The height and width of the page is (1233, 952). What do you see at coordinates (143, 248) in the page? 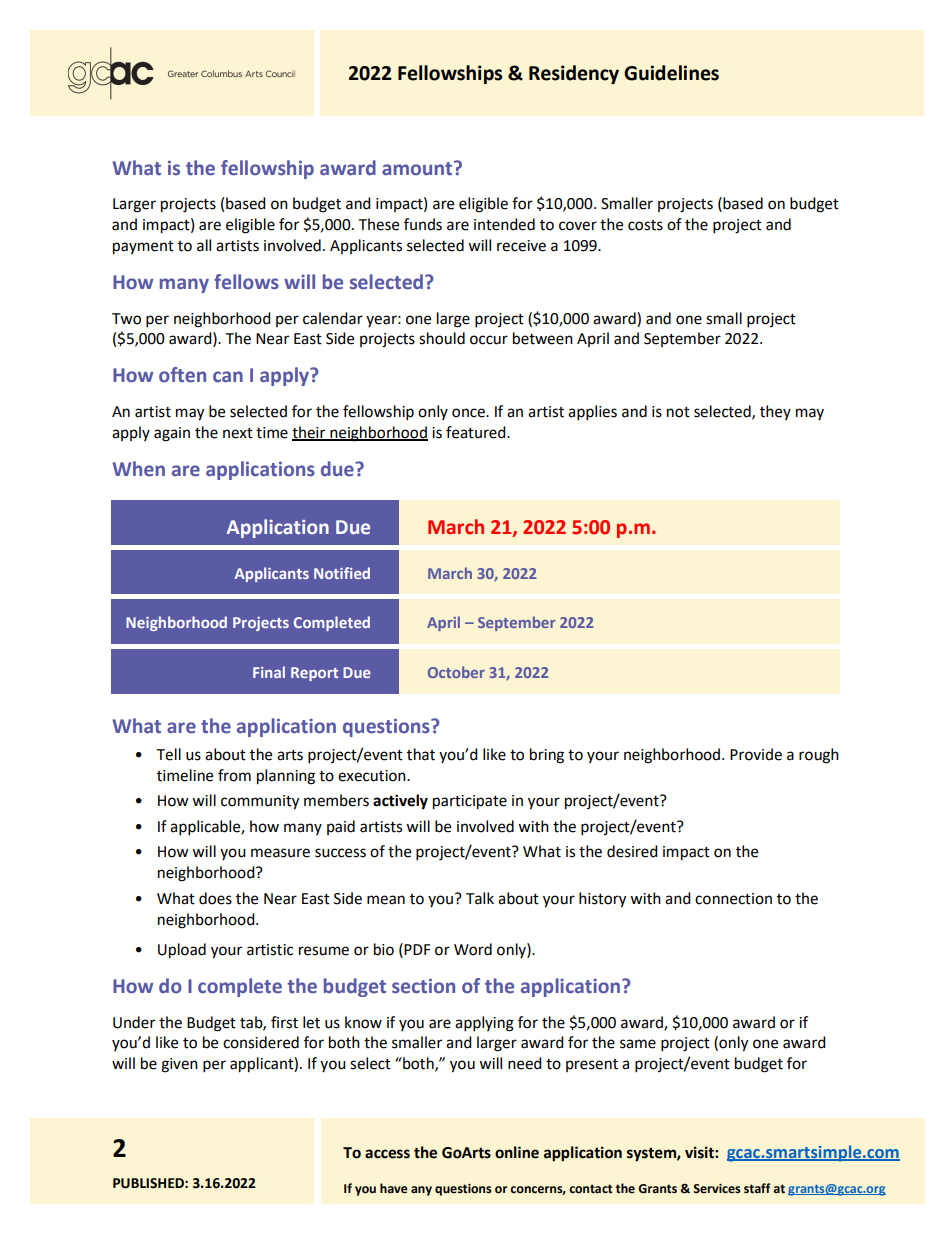
I see `payment` at bounding box center [143, 248].
